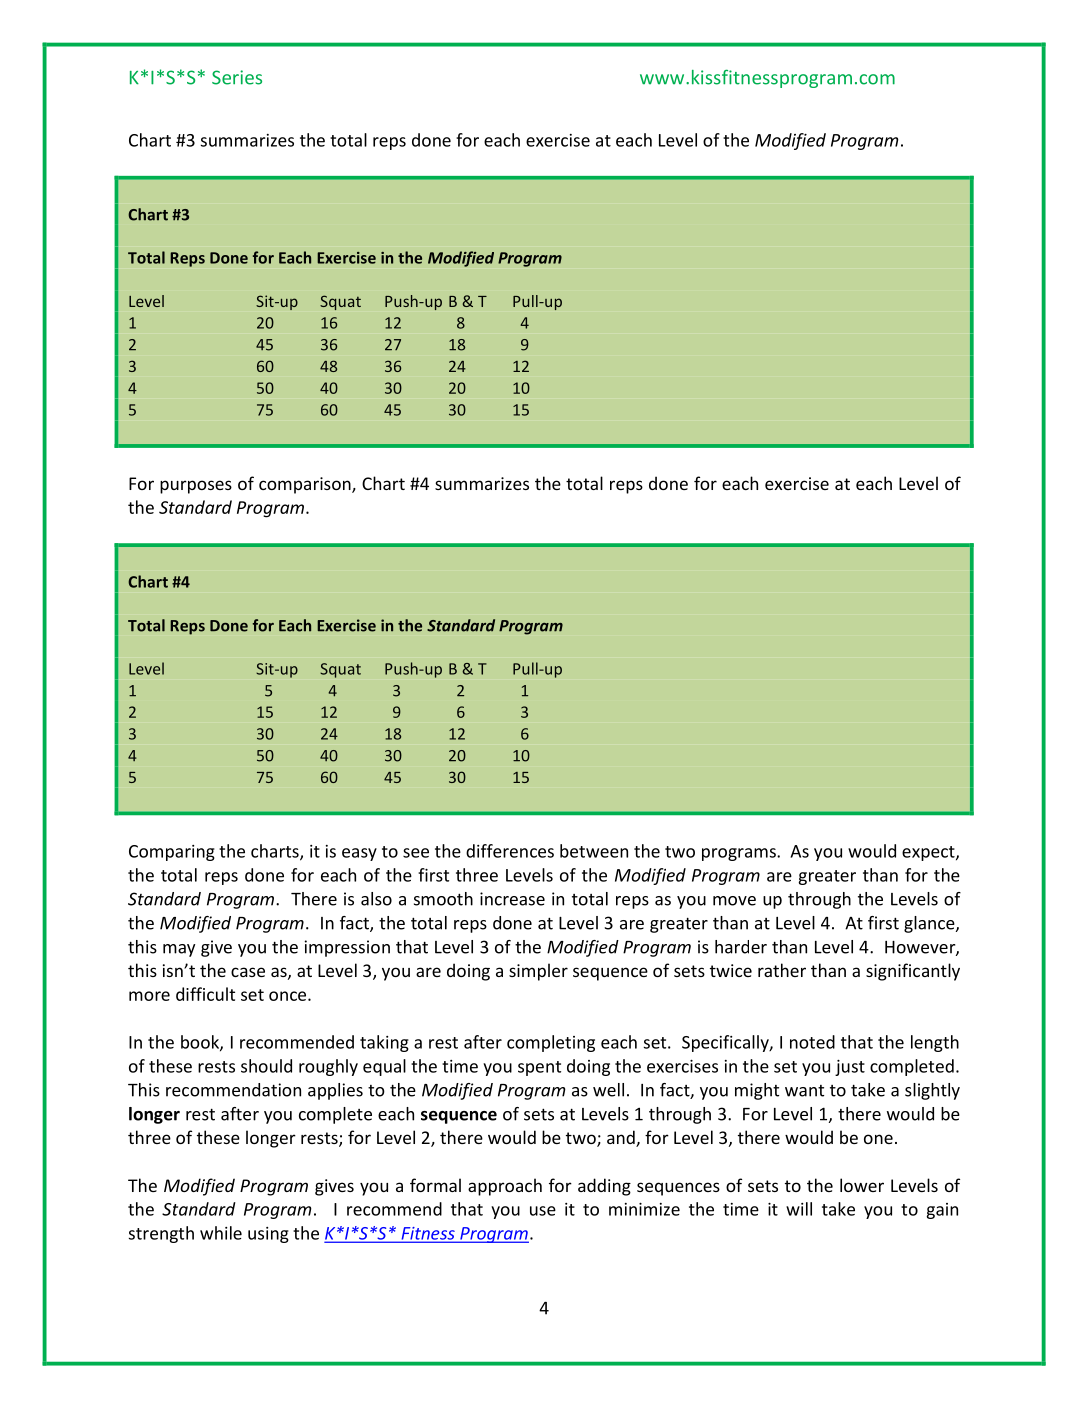  What do you see at coordinates (221, 1233) in the document?
I see `while` at bounding box center [221, 1233].
